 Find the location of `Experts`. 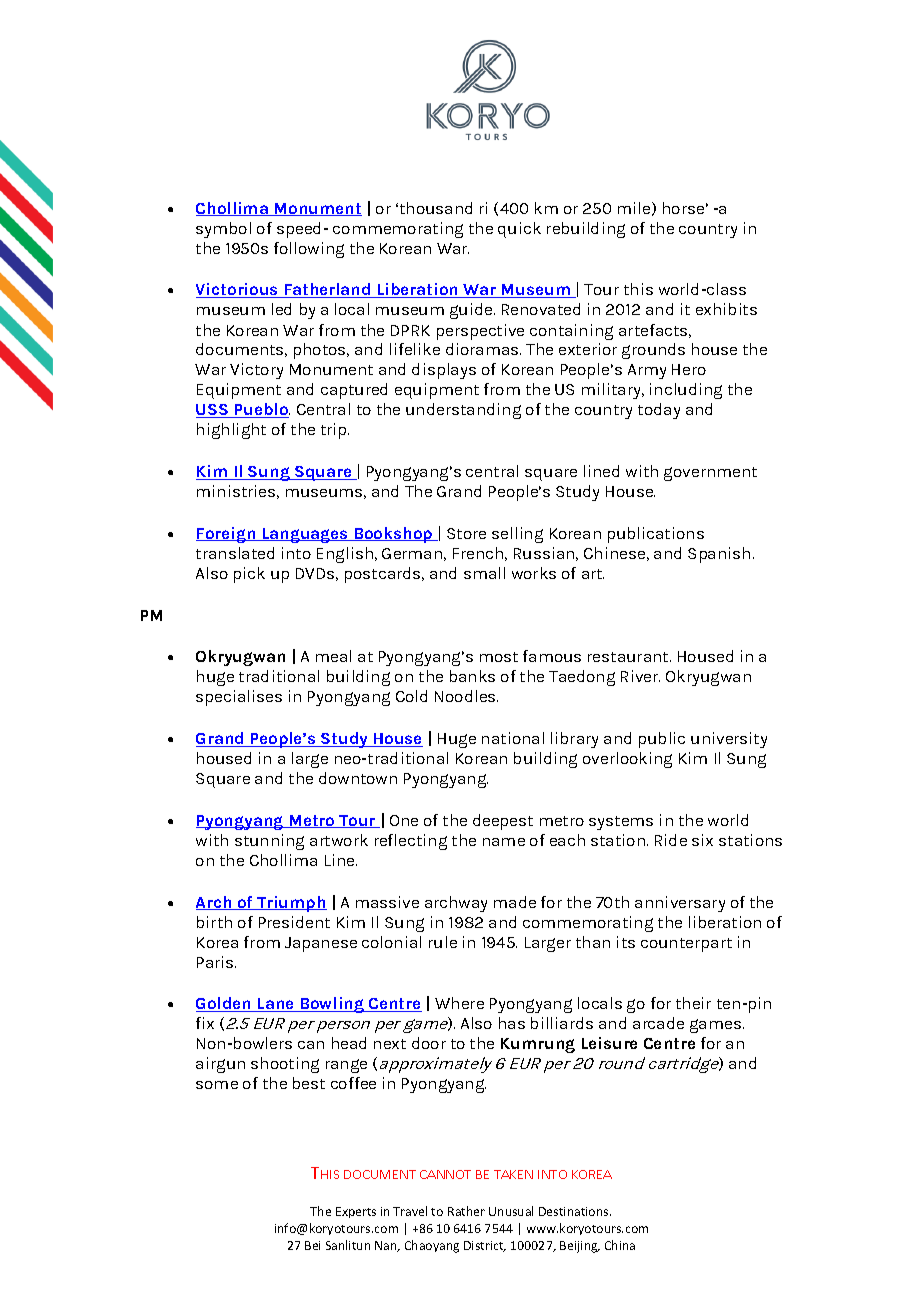

Experts is located at coordinates (356, 1212).
